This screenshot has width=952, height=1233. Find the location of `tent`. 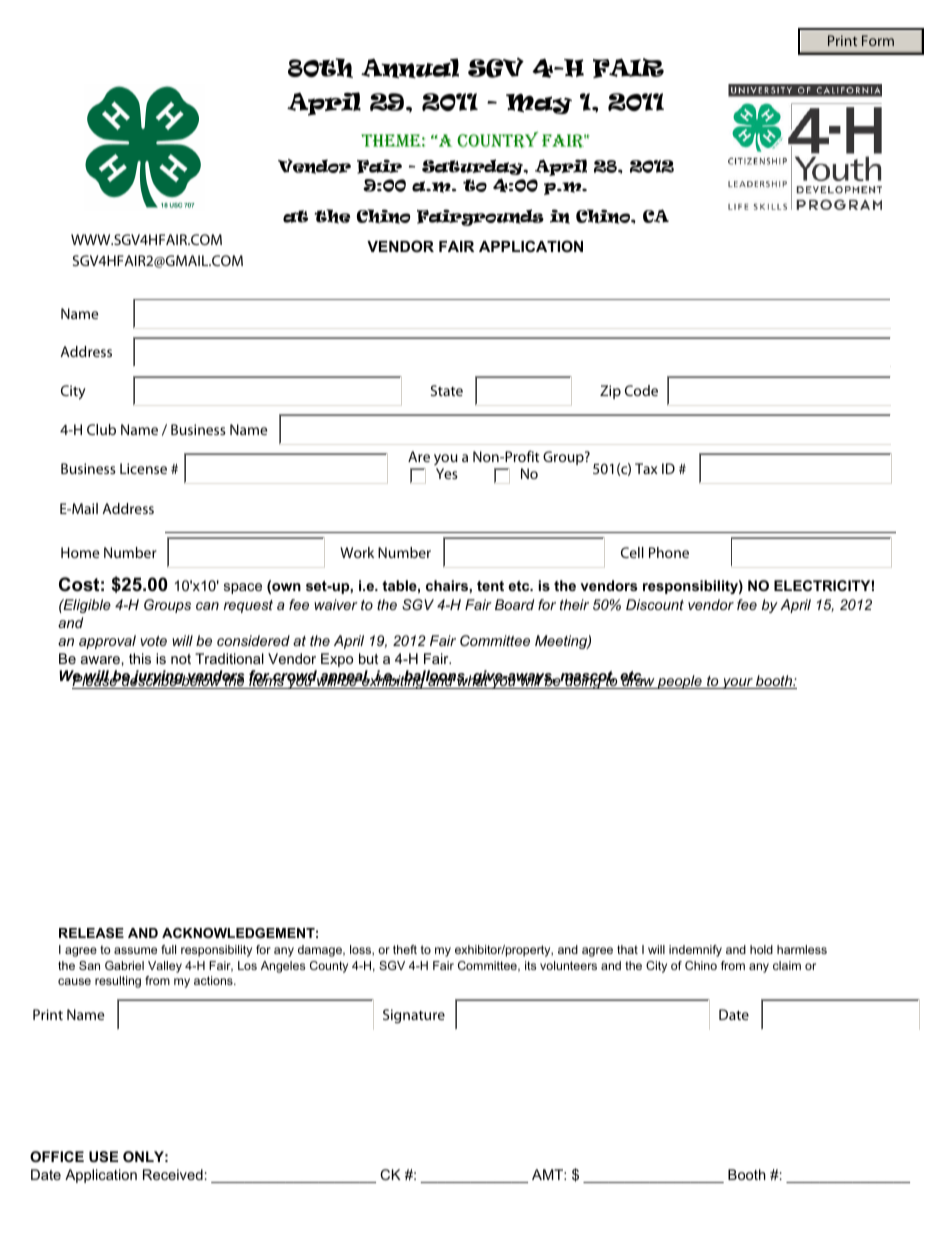

tent is located at coordinates (490, 586).
